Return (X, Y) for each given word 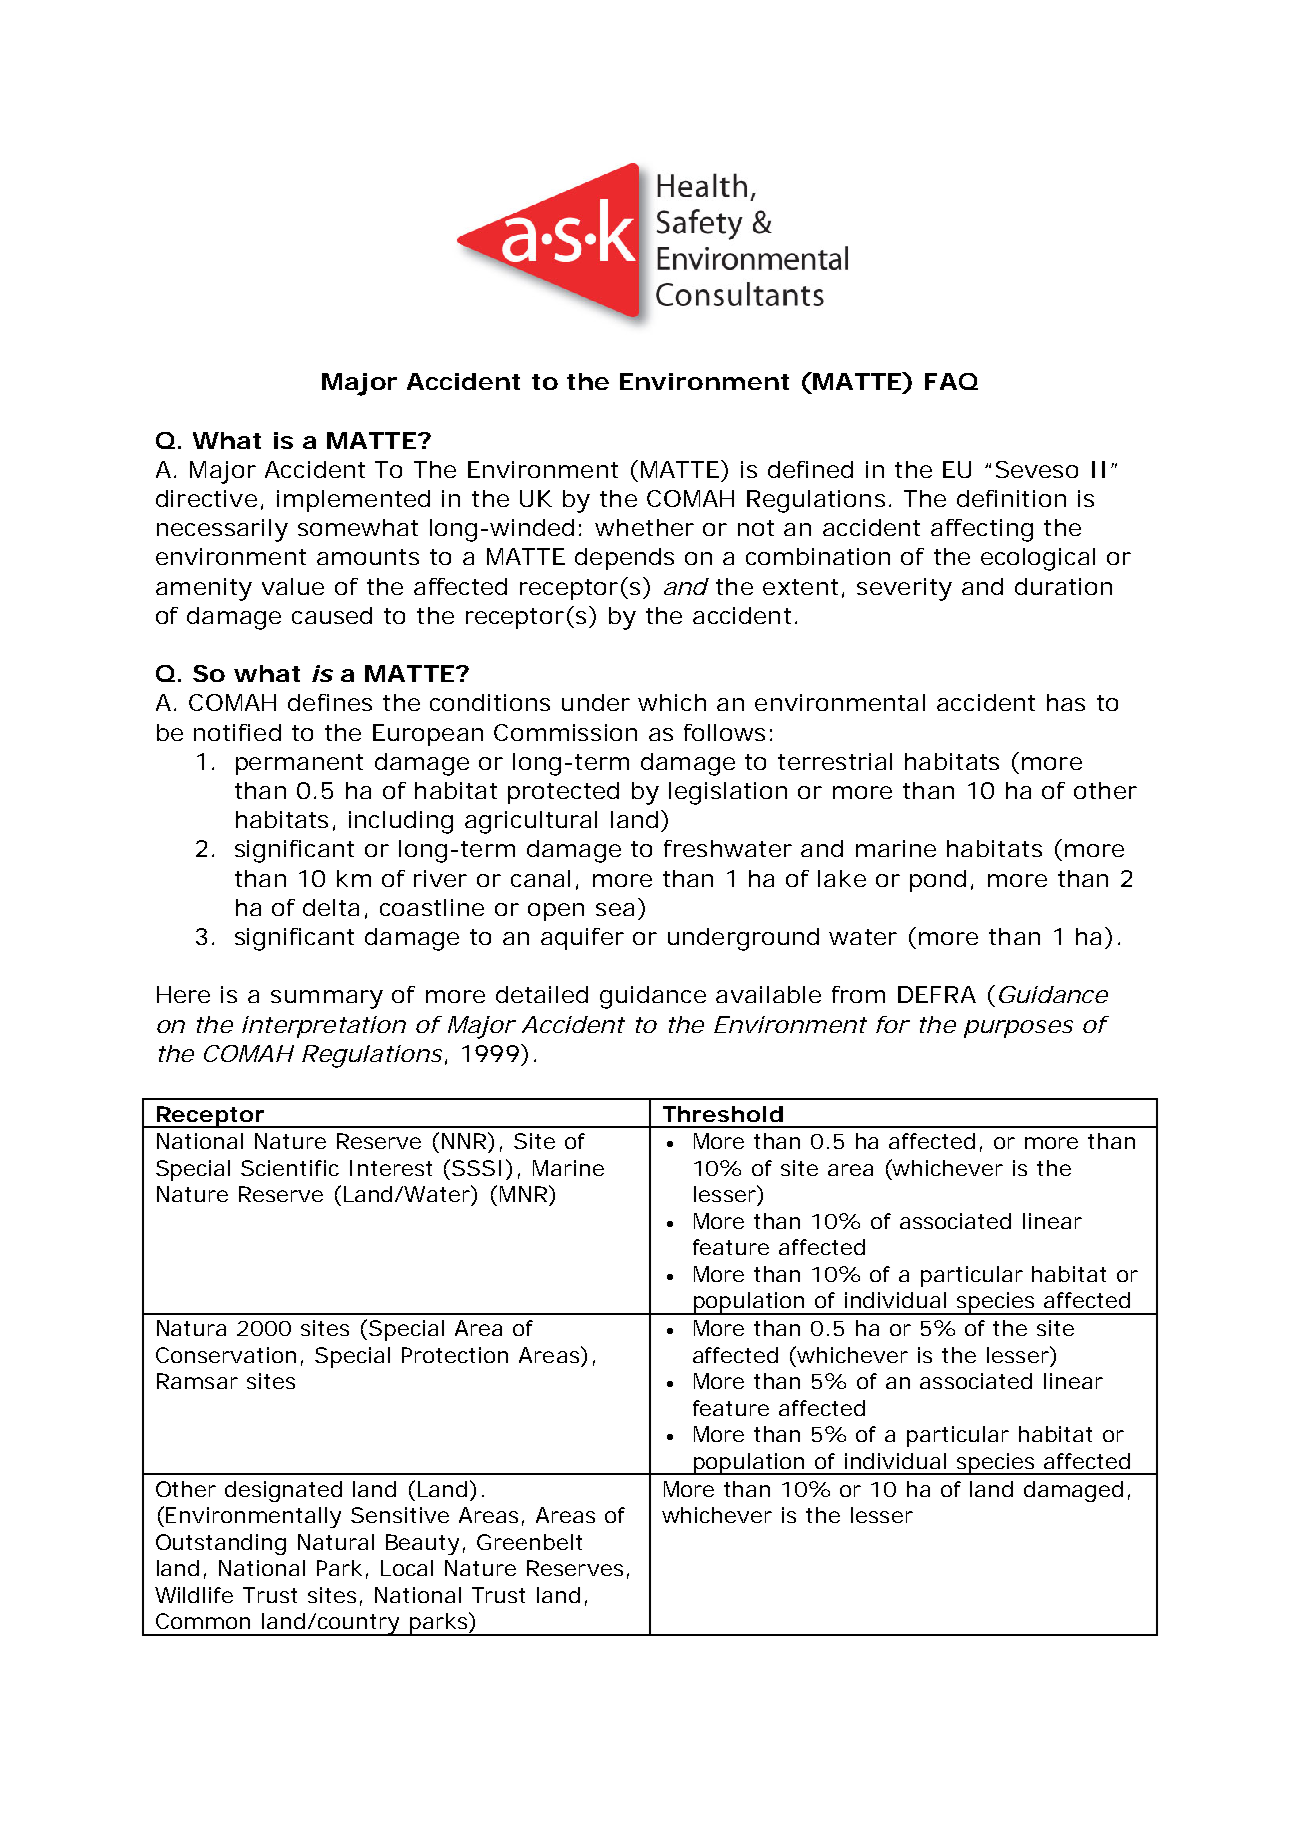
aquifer (582, 939)
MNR (523, 1194)
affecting (982, 530)
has (1066, 702)
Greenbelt (529, 1542)
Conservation (226, 1355)
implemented (353, 501)
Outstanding (221, 1544)
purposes (1018, 1029)
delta (331, 907)
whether (644, 527)
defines (330, 702)
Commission (565, 732)
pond (938, 881)
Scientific (290, 1168)
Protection (455, 1355)
